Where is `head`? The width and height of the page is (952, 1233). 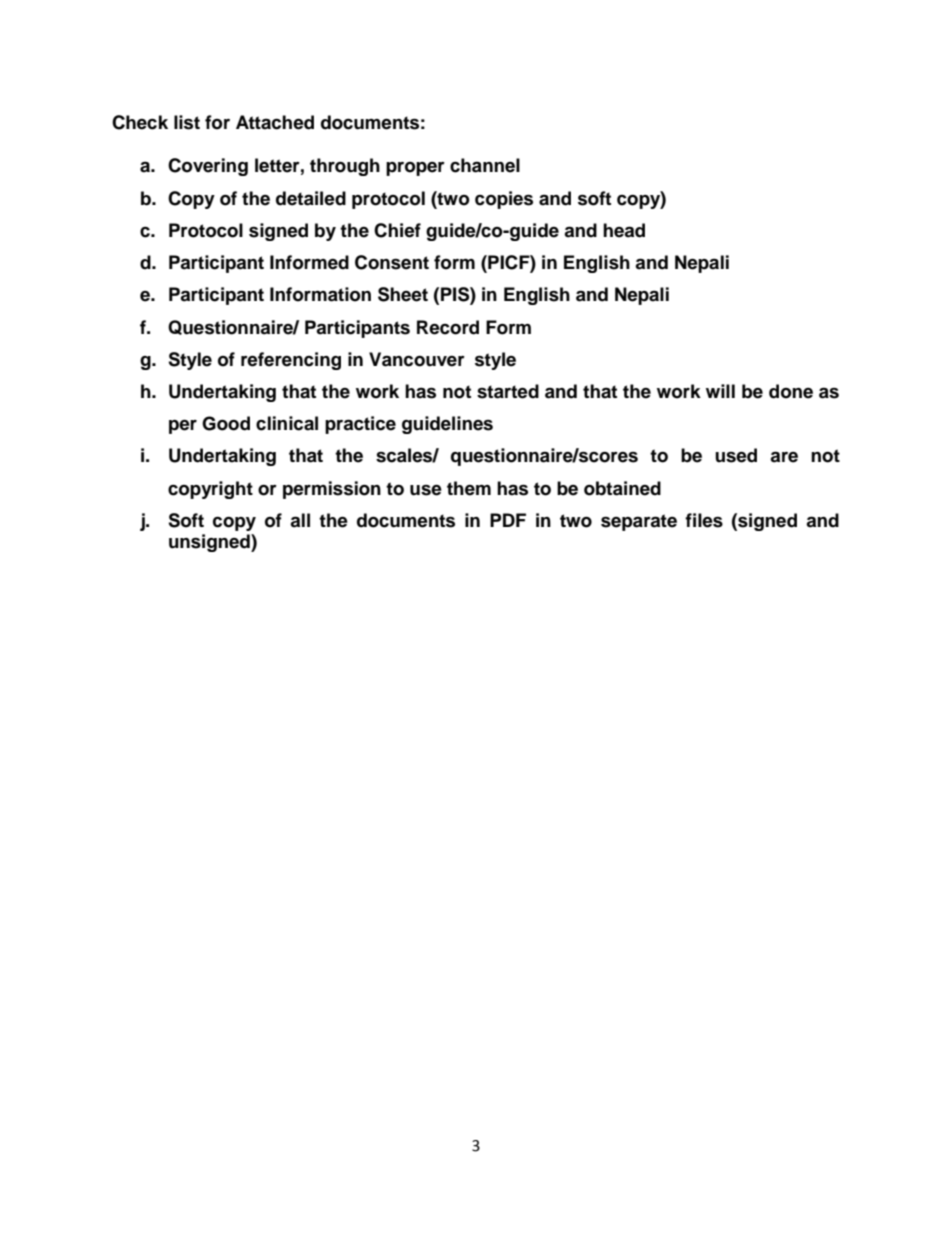
head is located at coordinates (624, 230).
